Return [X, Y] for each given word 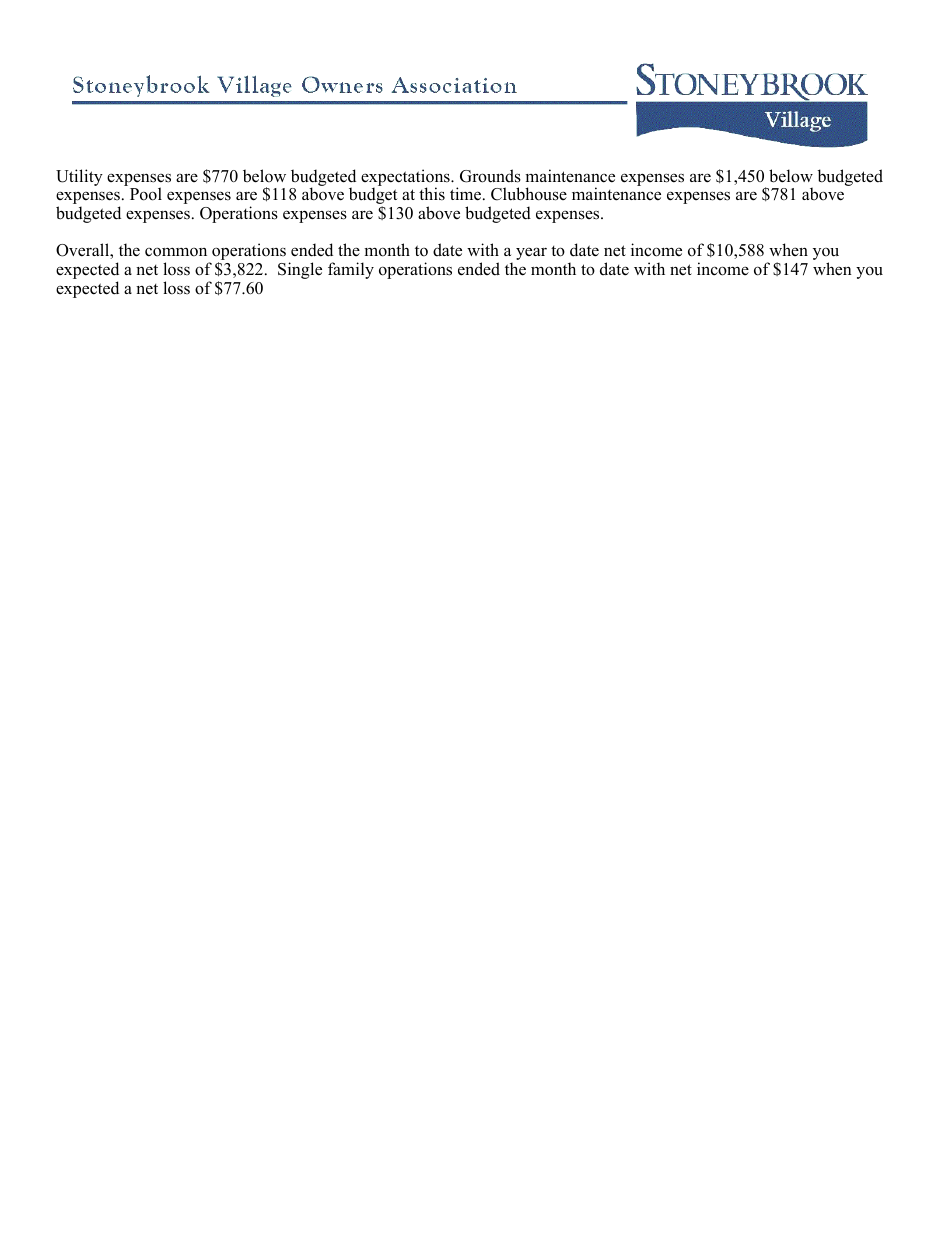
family [351, 270]
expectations [406, 178]
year [531, 253]
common [176, 252]
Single [300, 270]
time [467, 194]
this [432, 194]
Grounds [490, 176]
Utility [79, 177]
